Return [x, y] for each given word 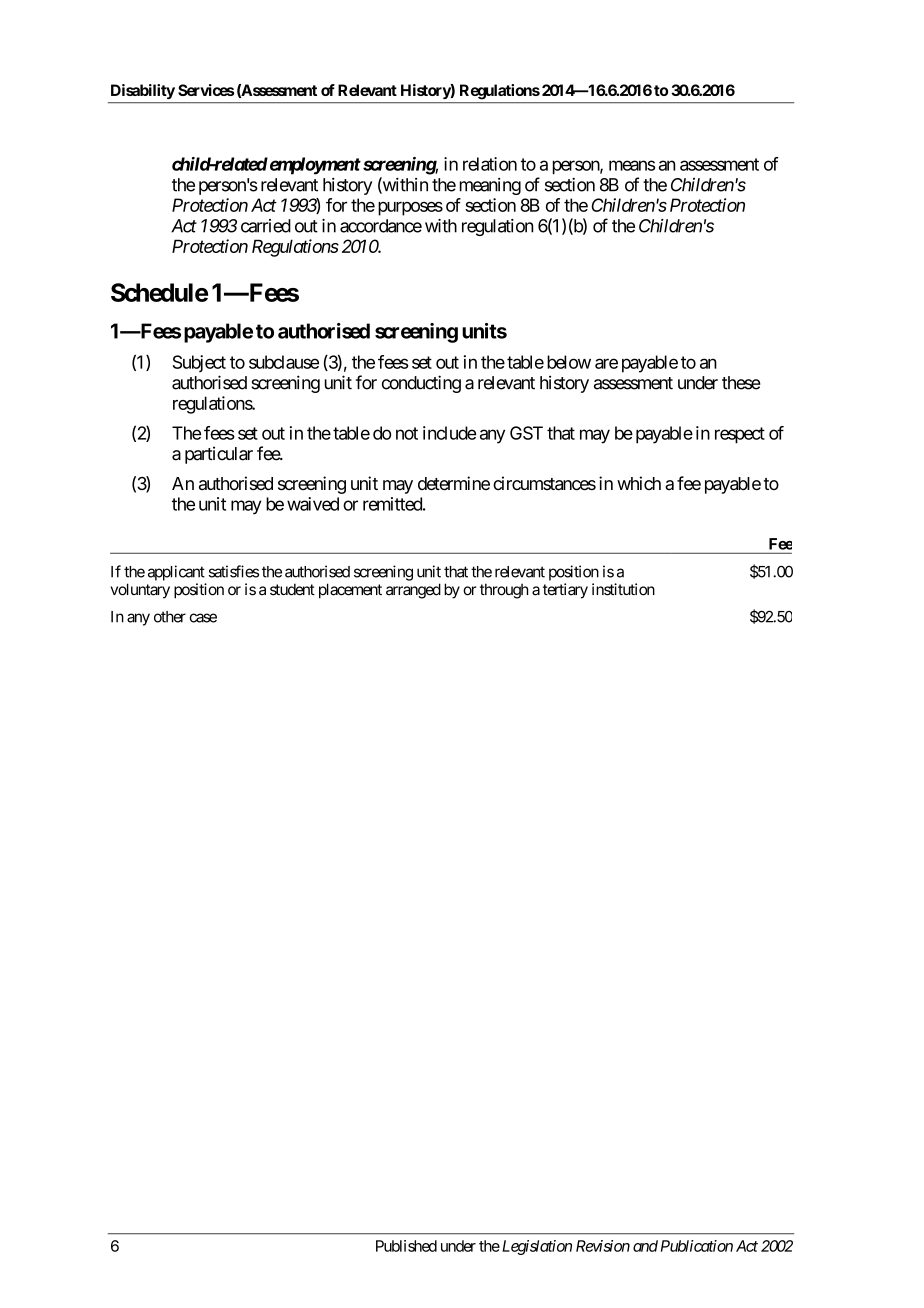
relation [490, 164]
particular [219, 455]
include [449, 433]
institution [623, 589]
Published [406, 1246]
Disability [143, 91]
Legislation [535, 1247]
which [639, 483]
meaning [490, 186]
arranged [413, 591]
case [203, 618]
